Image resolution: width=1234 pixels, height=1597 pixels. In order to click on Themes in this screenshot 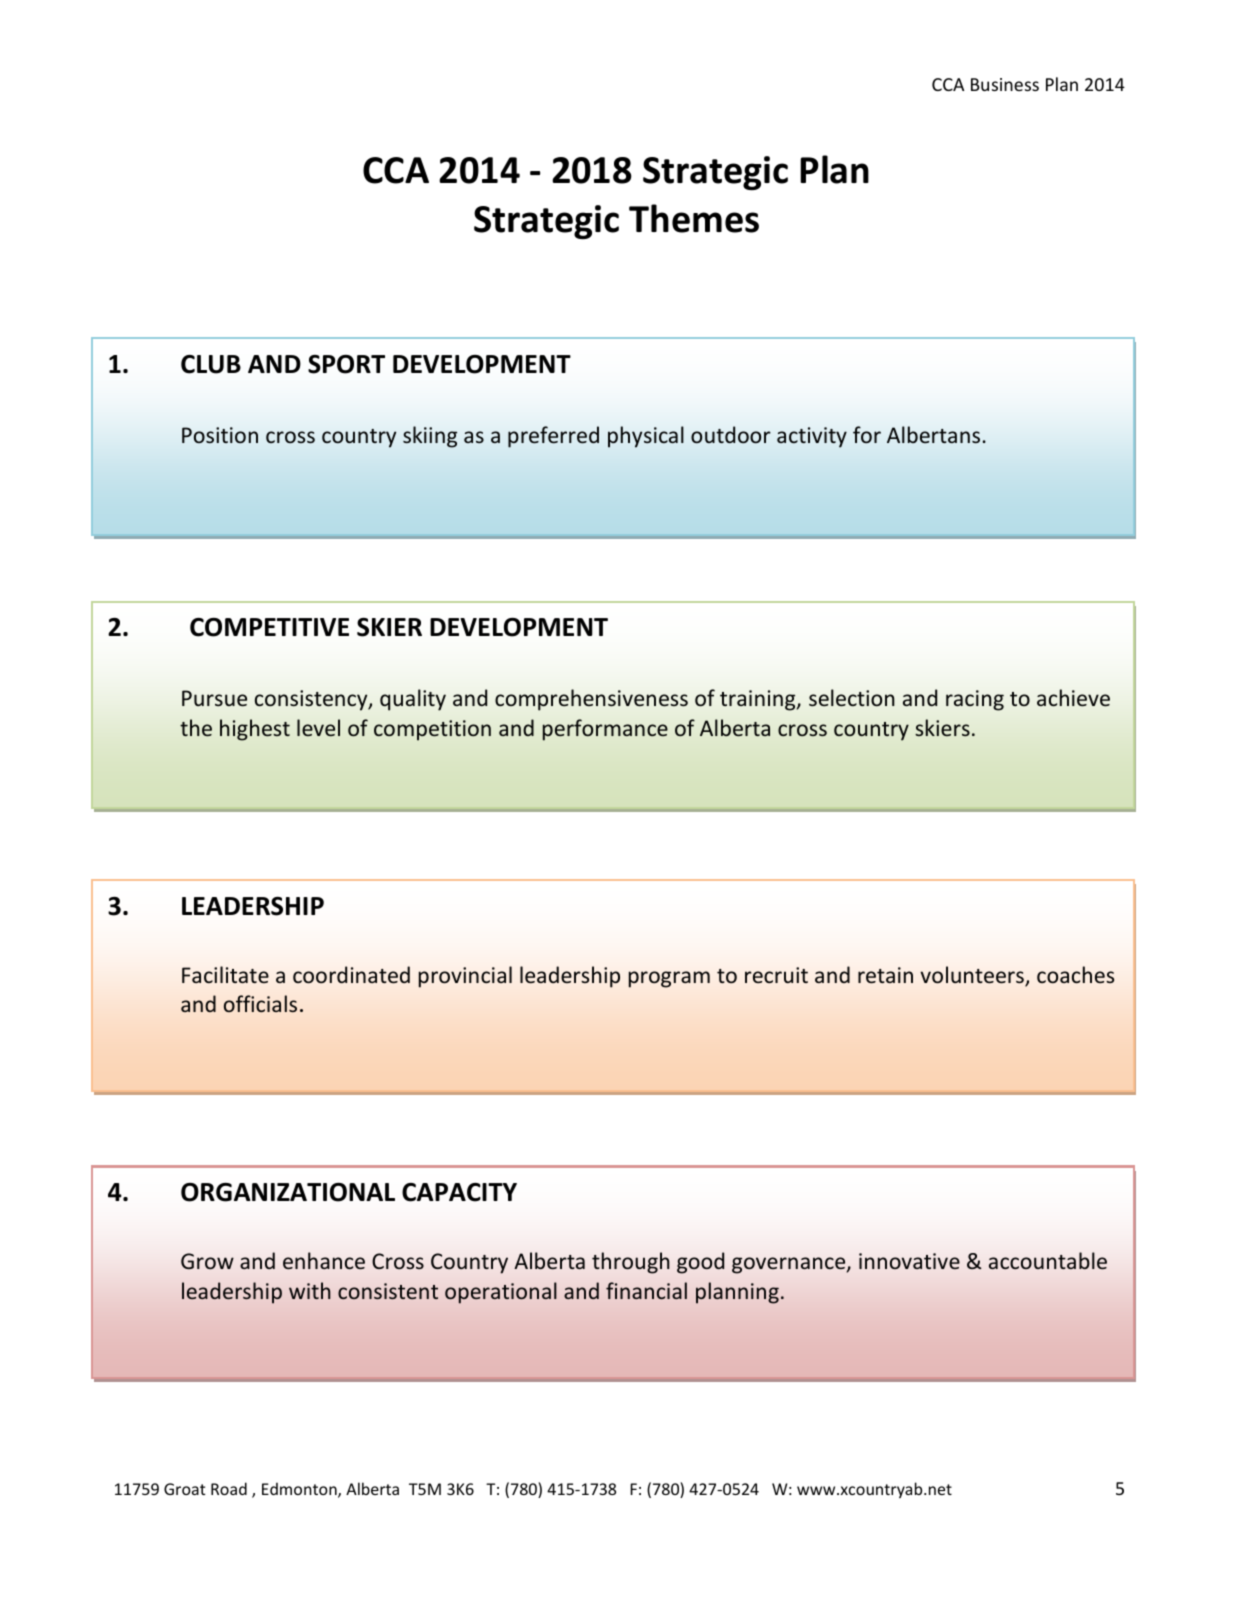, I will do `click(694, 218)`.
